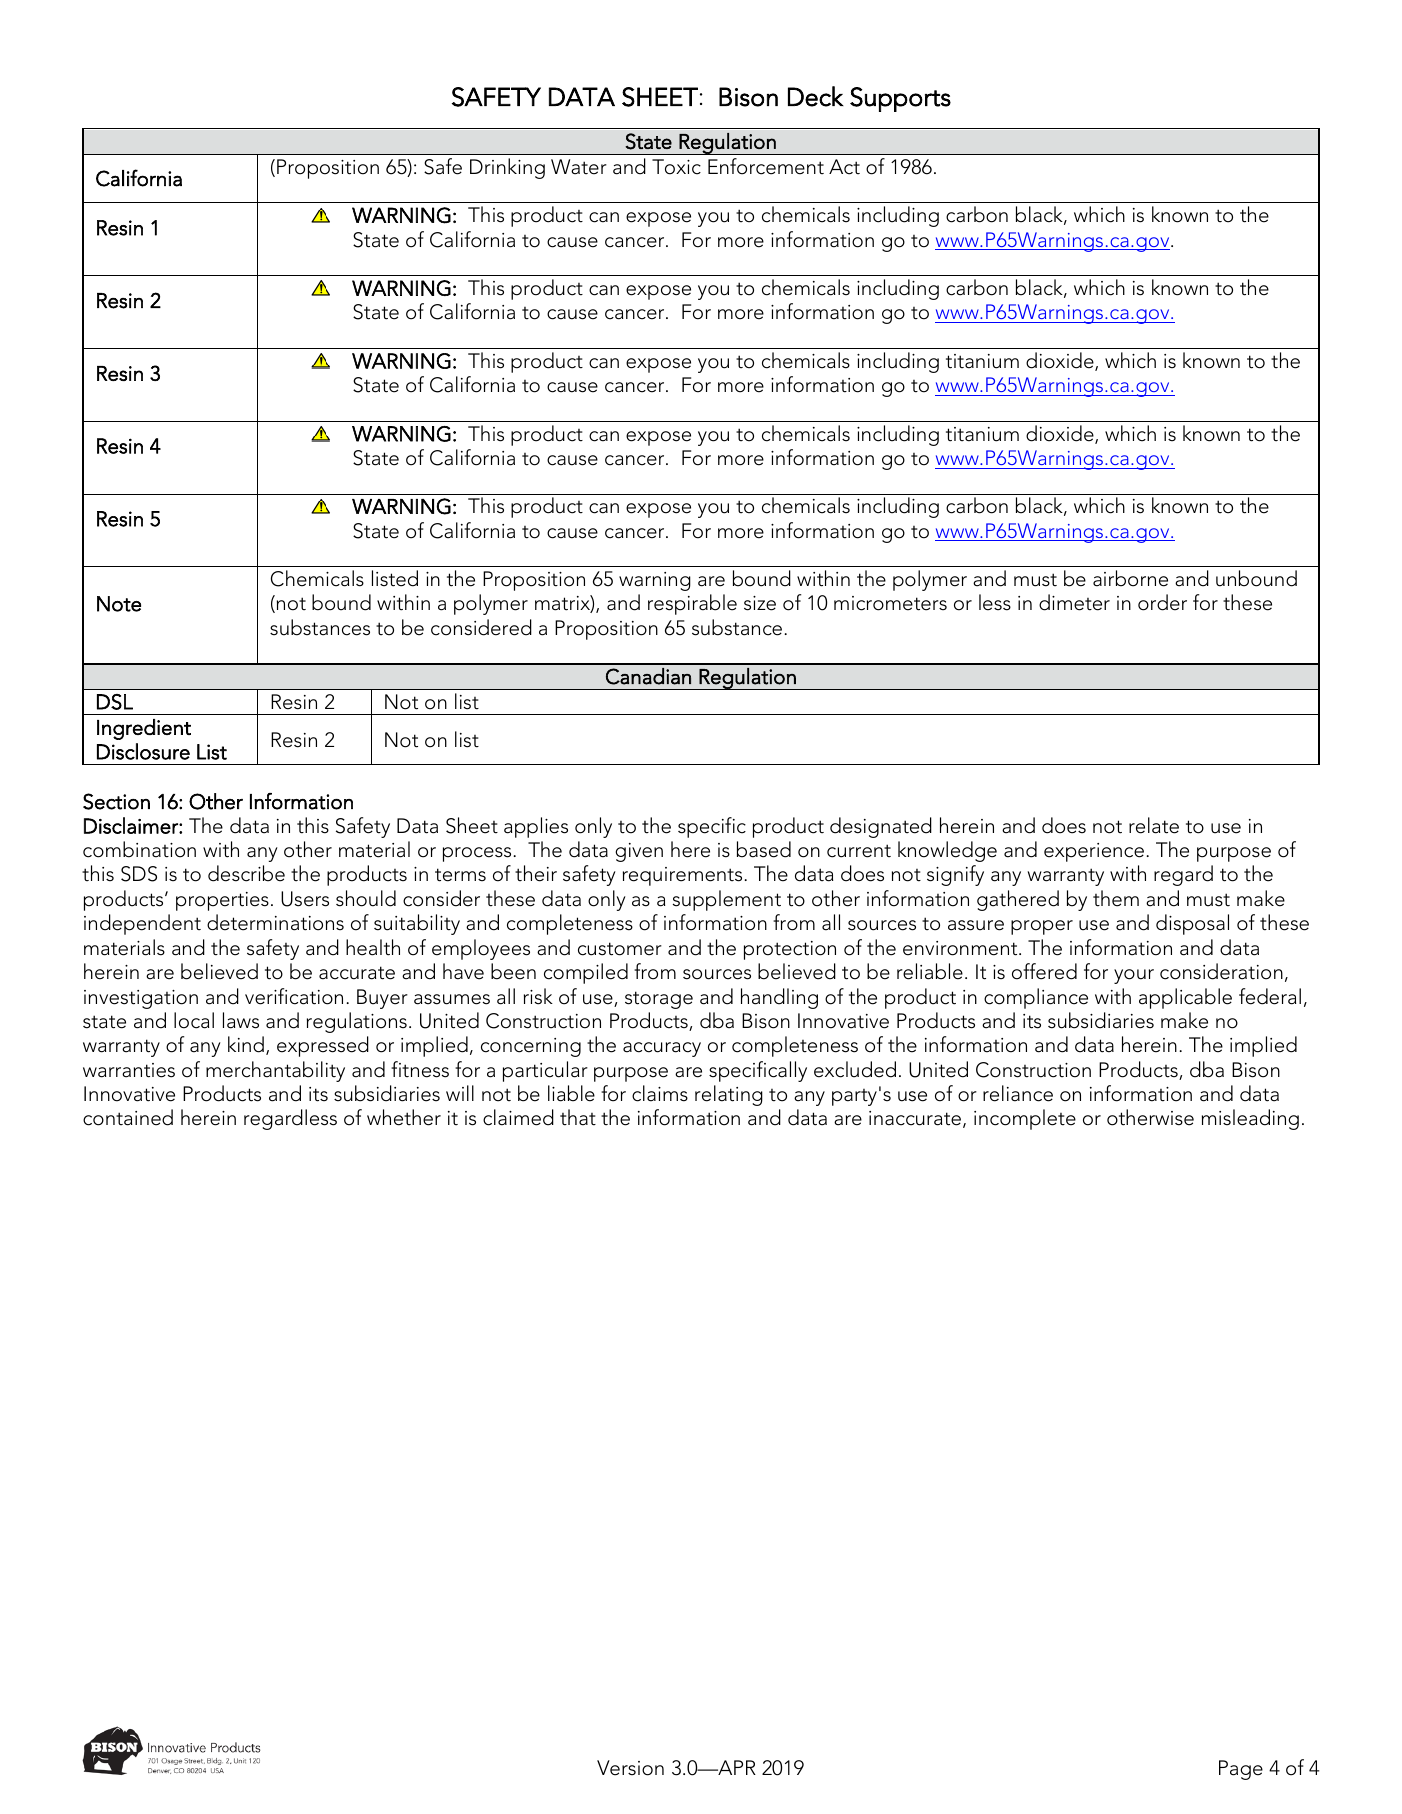  I want to click on contained, so click(128, 1117).
